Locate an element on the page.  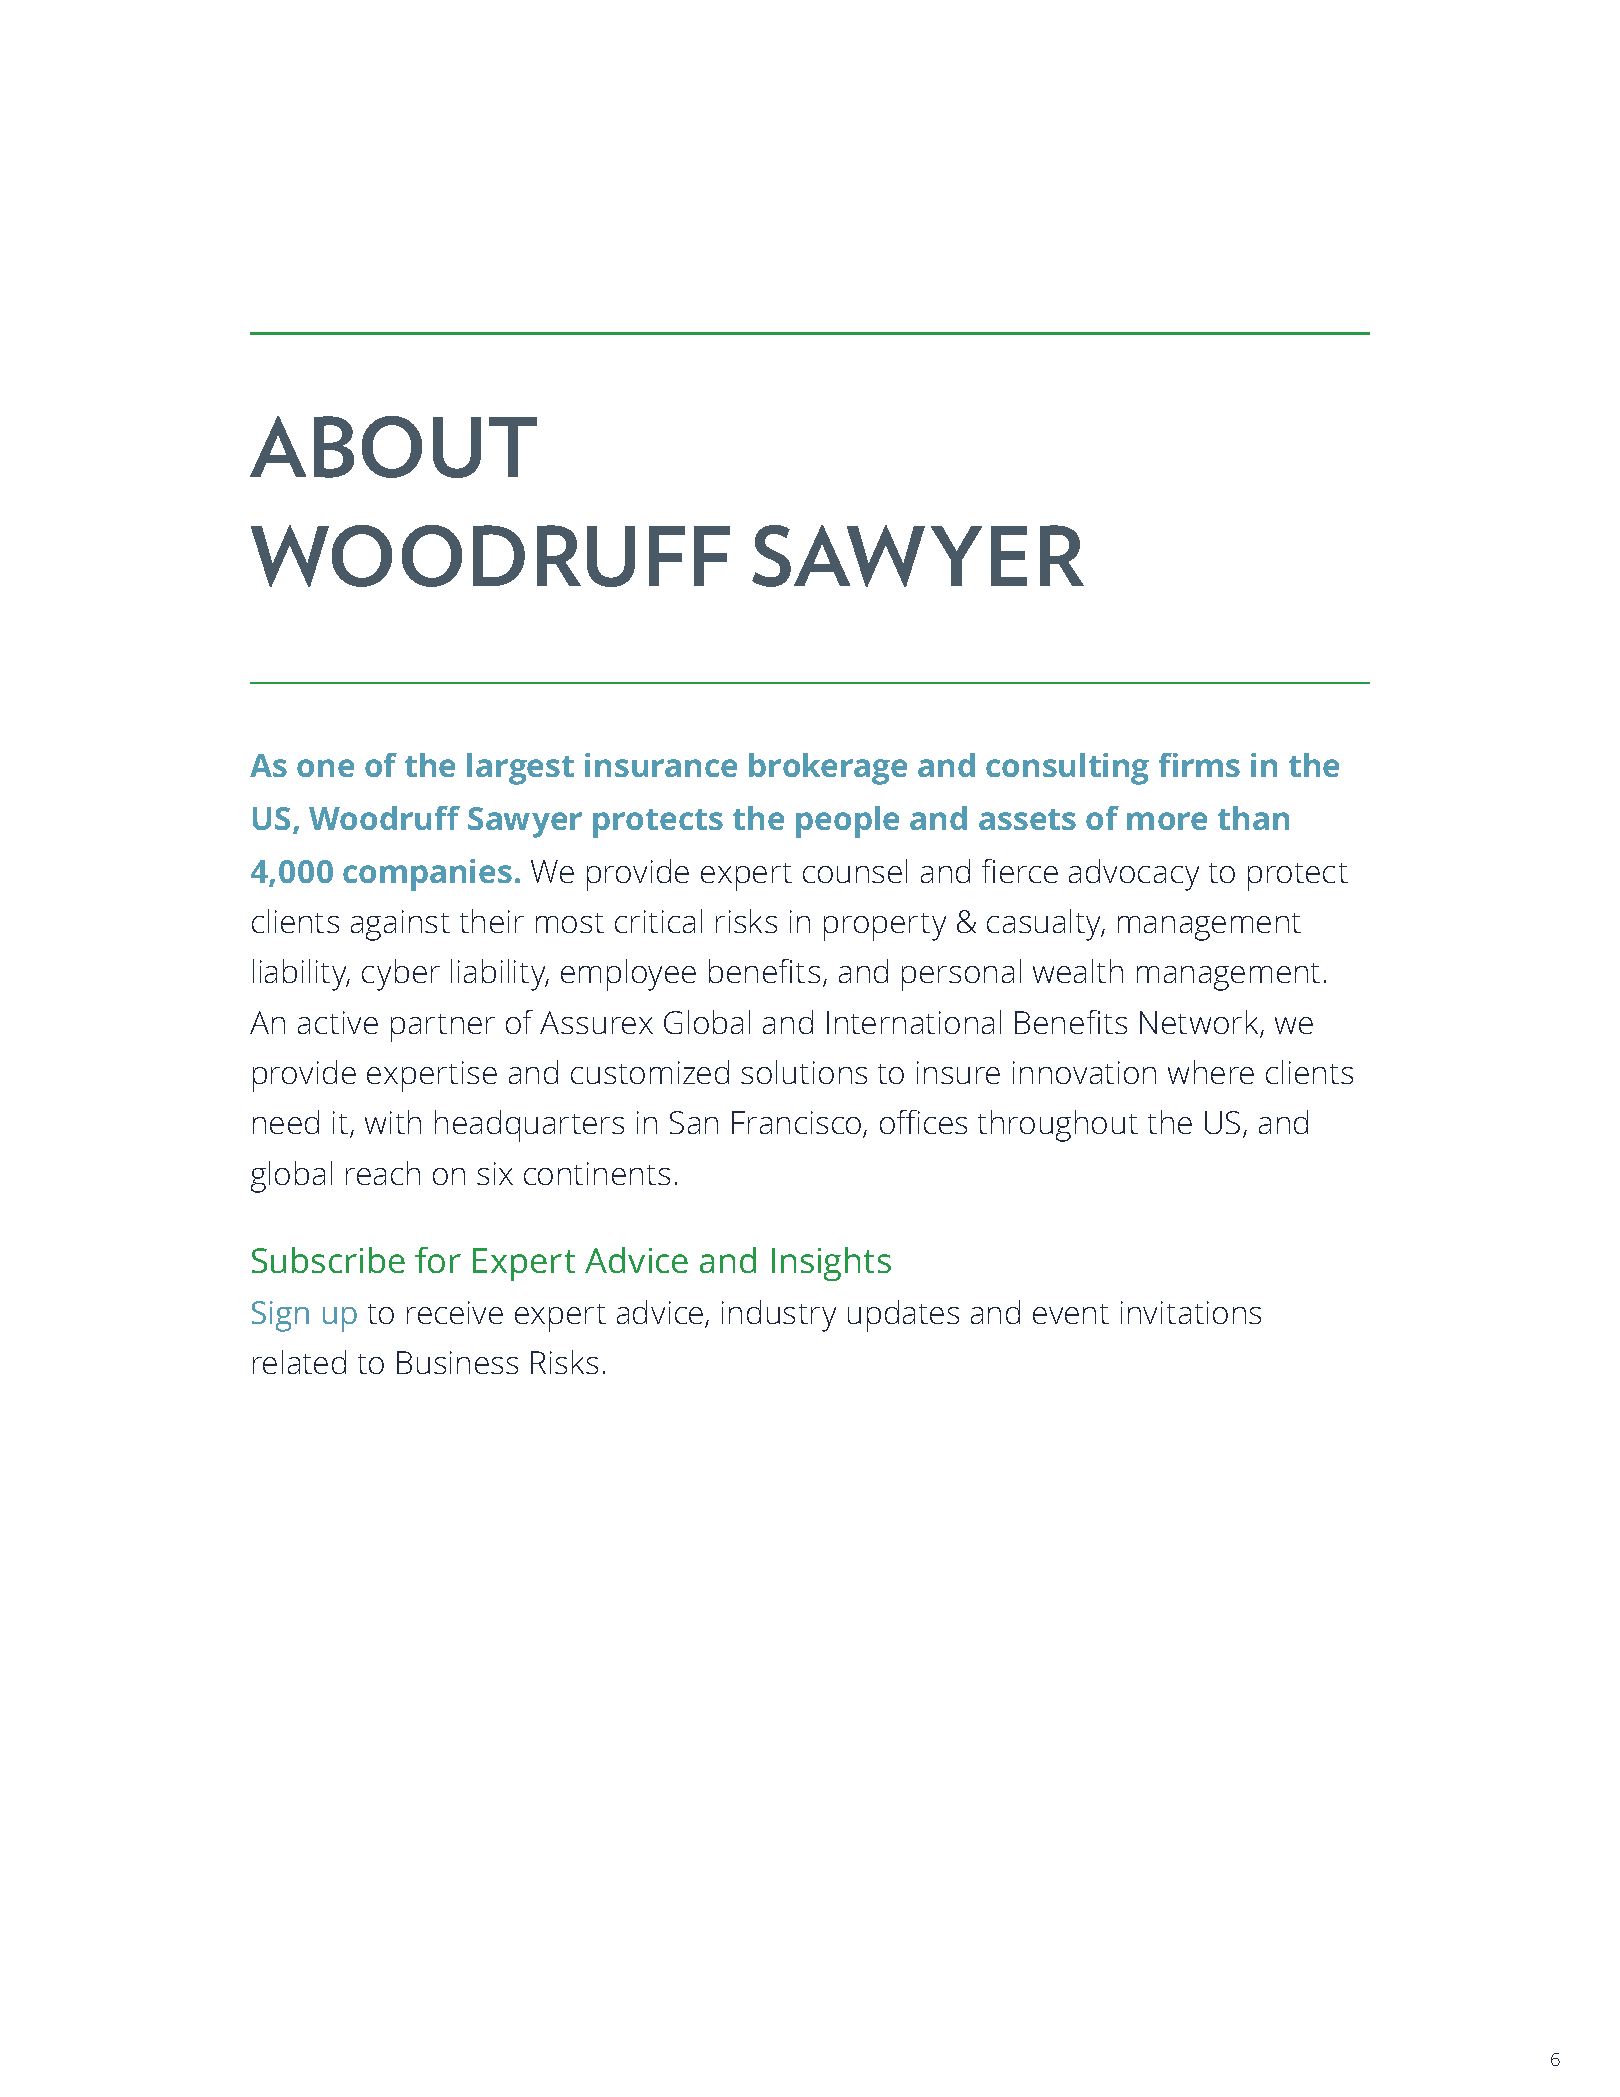
reach is located at coordinates (383, 1173).
